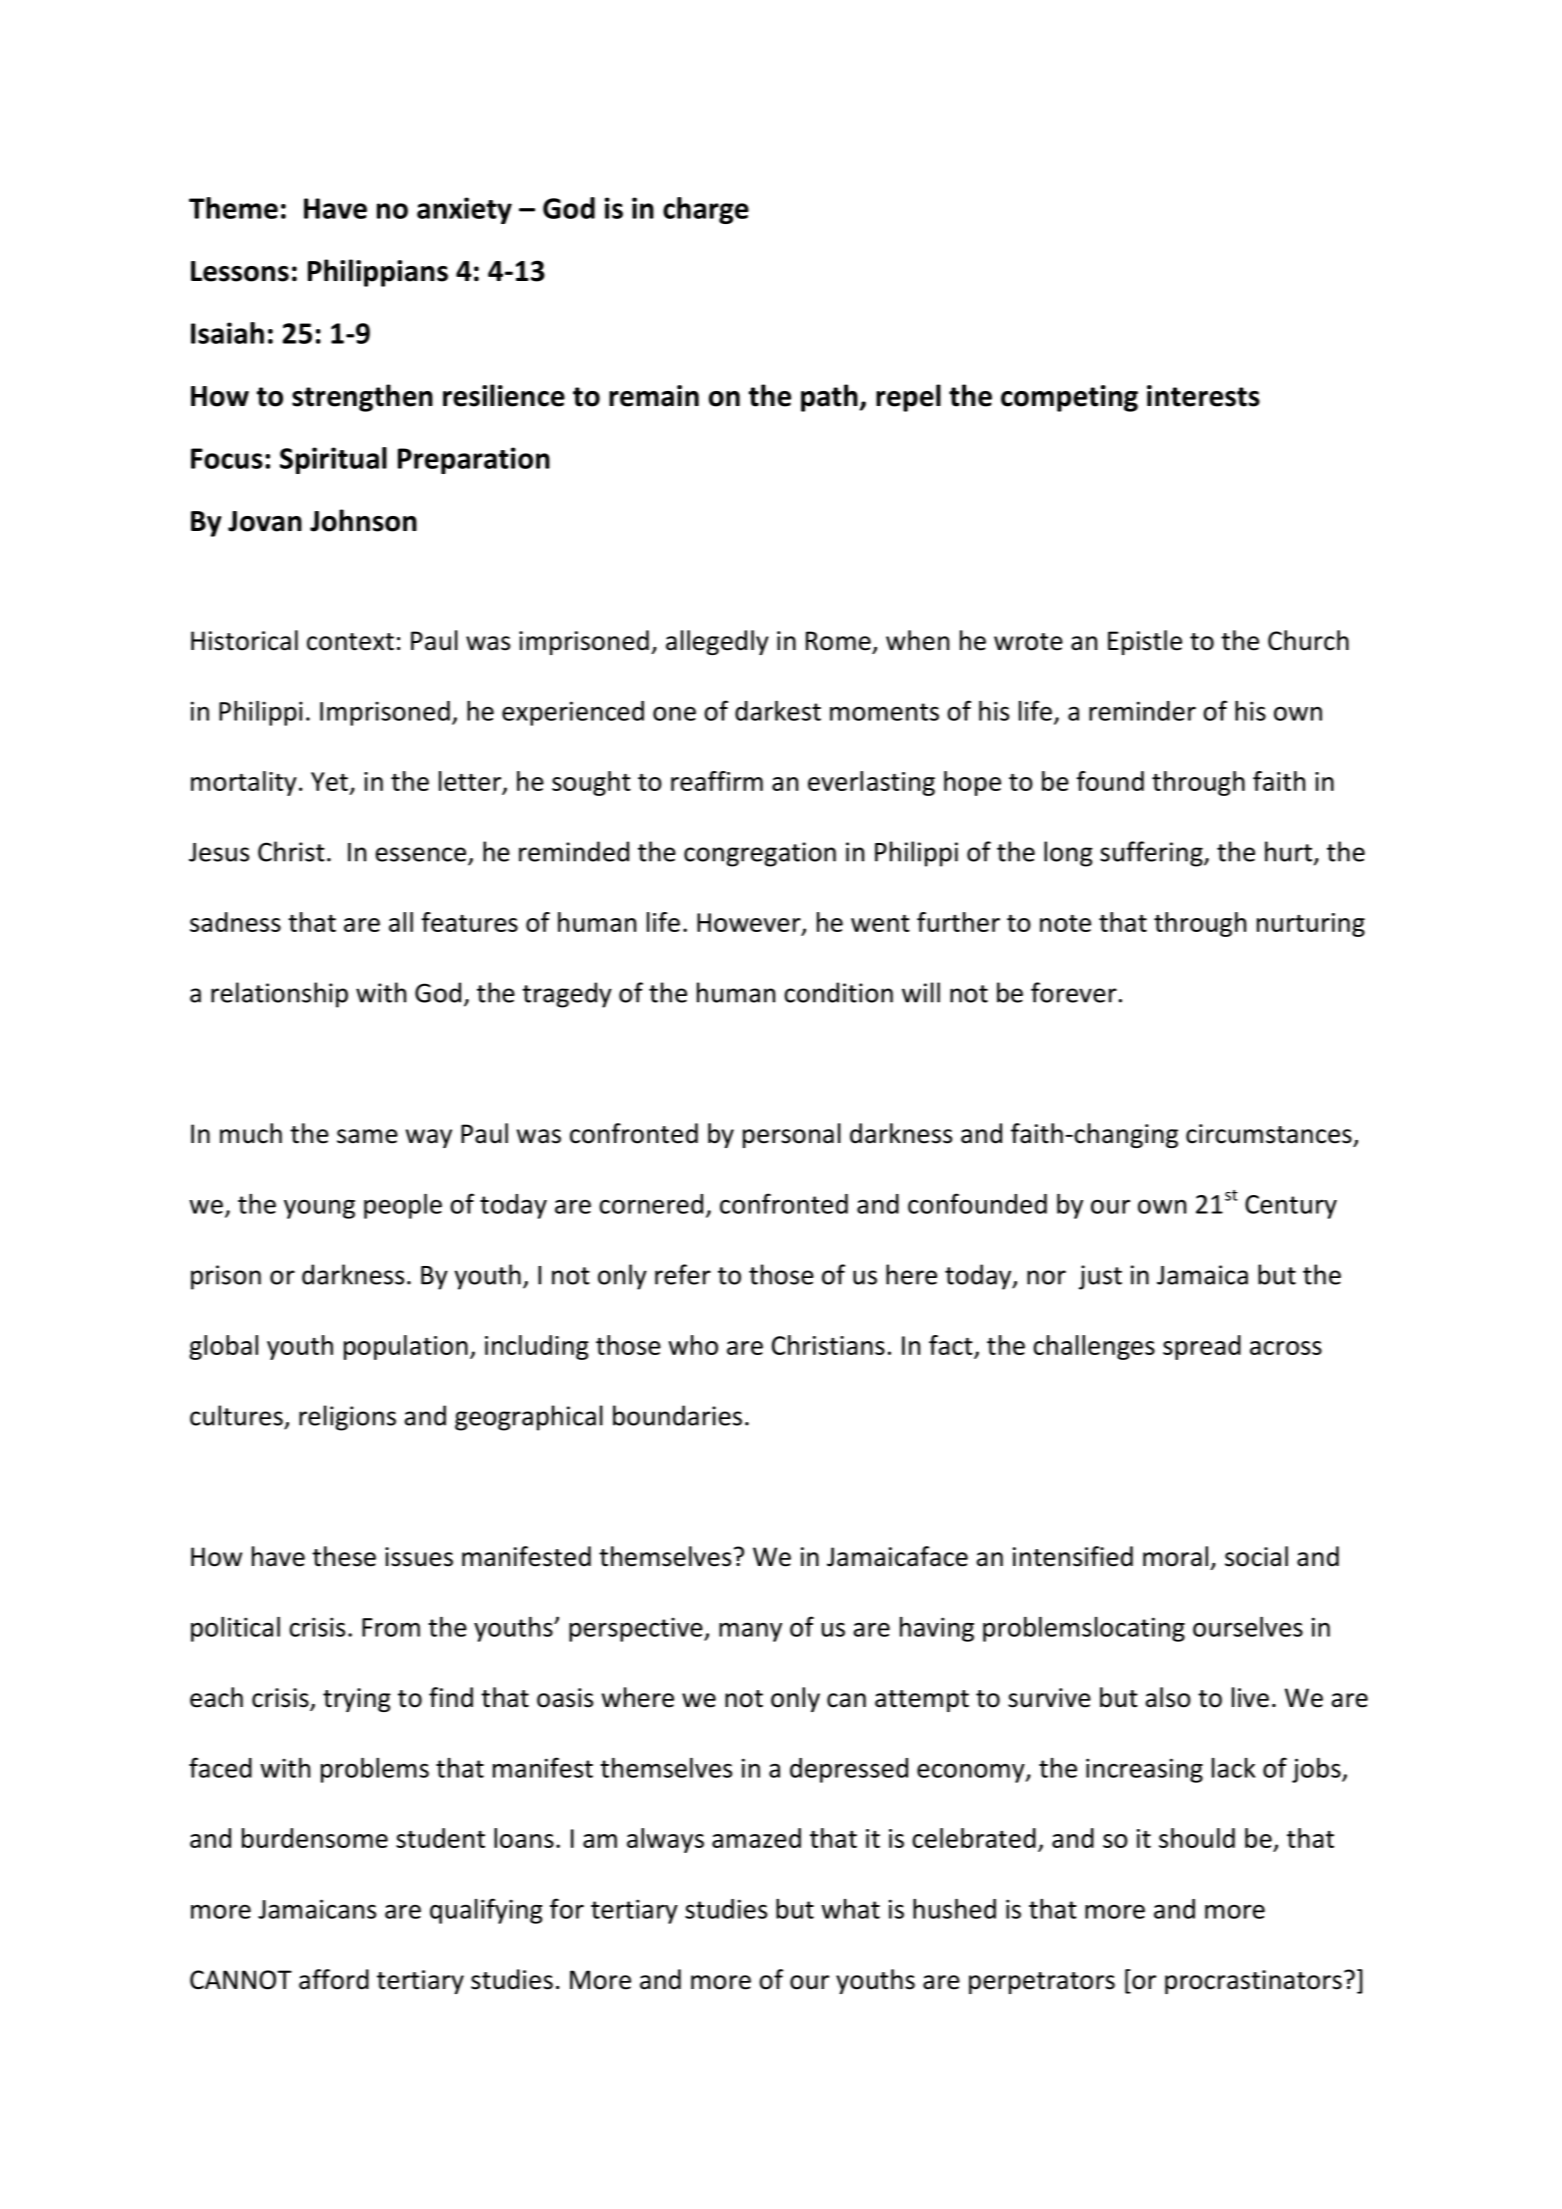 The width and height of the screenshot is (1562, 2209). What do you see at coordinates (334, 1979) in the screenshot?
I see `afford` at bounding box center [334, 1979].
